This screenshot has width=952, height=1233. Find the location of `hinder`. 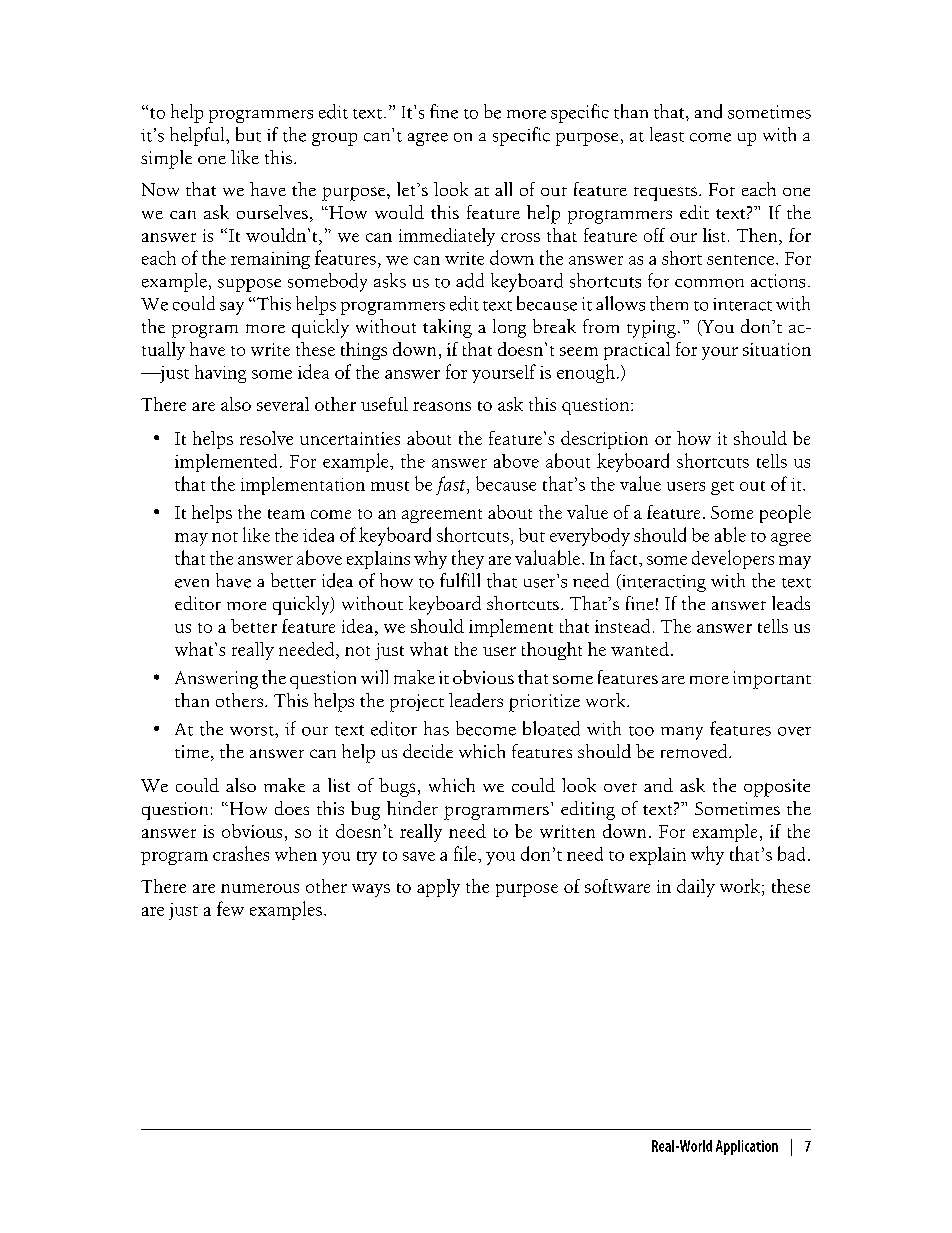

hinder is located at coordinates (412, 808).
